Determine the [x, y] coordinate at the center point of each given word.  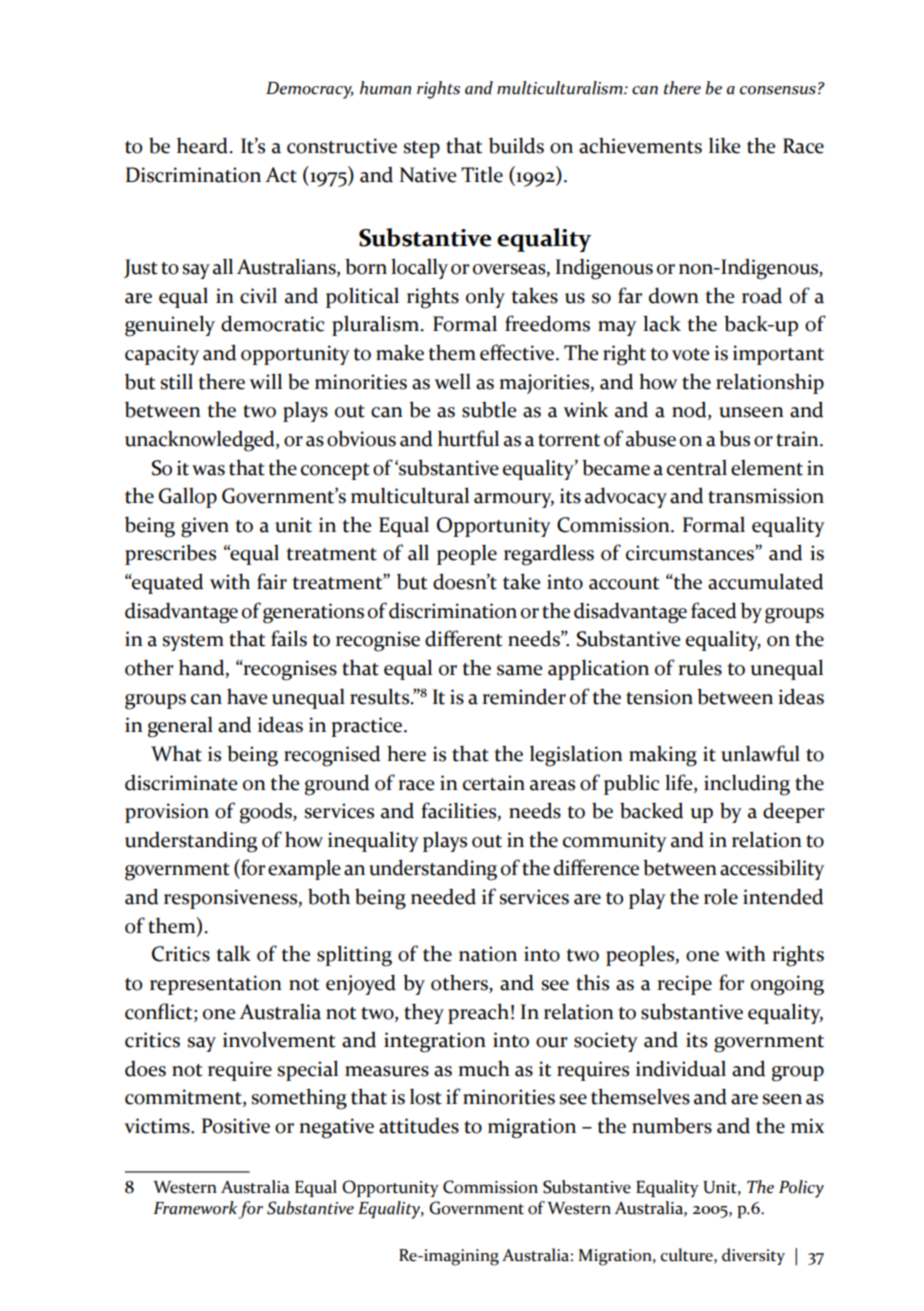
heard [203, 145]
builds [516, 145]
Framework [195, 1208]
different [463, 638]
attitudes [419, 1125]
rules [700, 667]
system [193, 642]
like [724, 145]
